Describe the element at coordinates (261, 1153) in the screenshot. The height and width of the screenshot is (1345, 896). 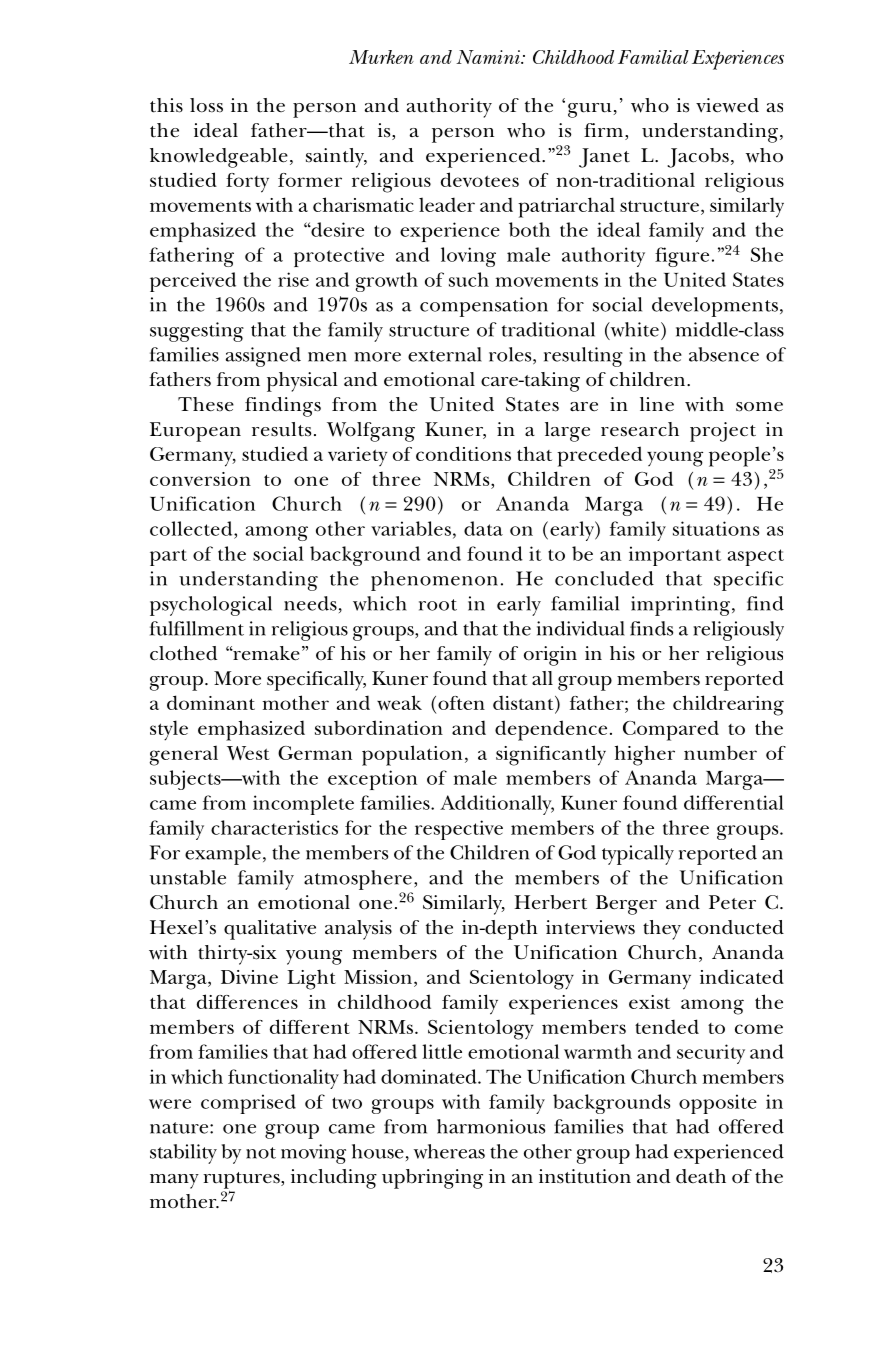
I see `not` at that location.
